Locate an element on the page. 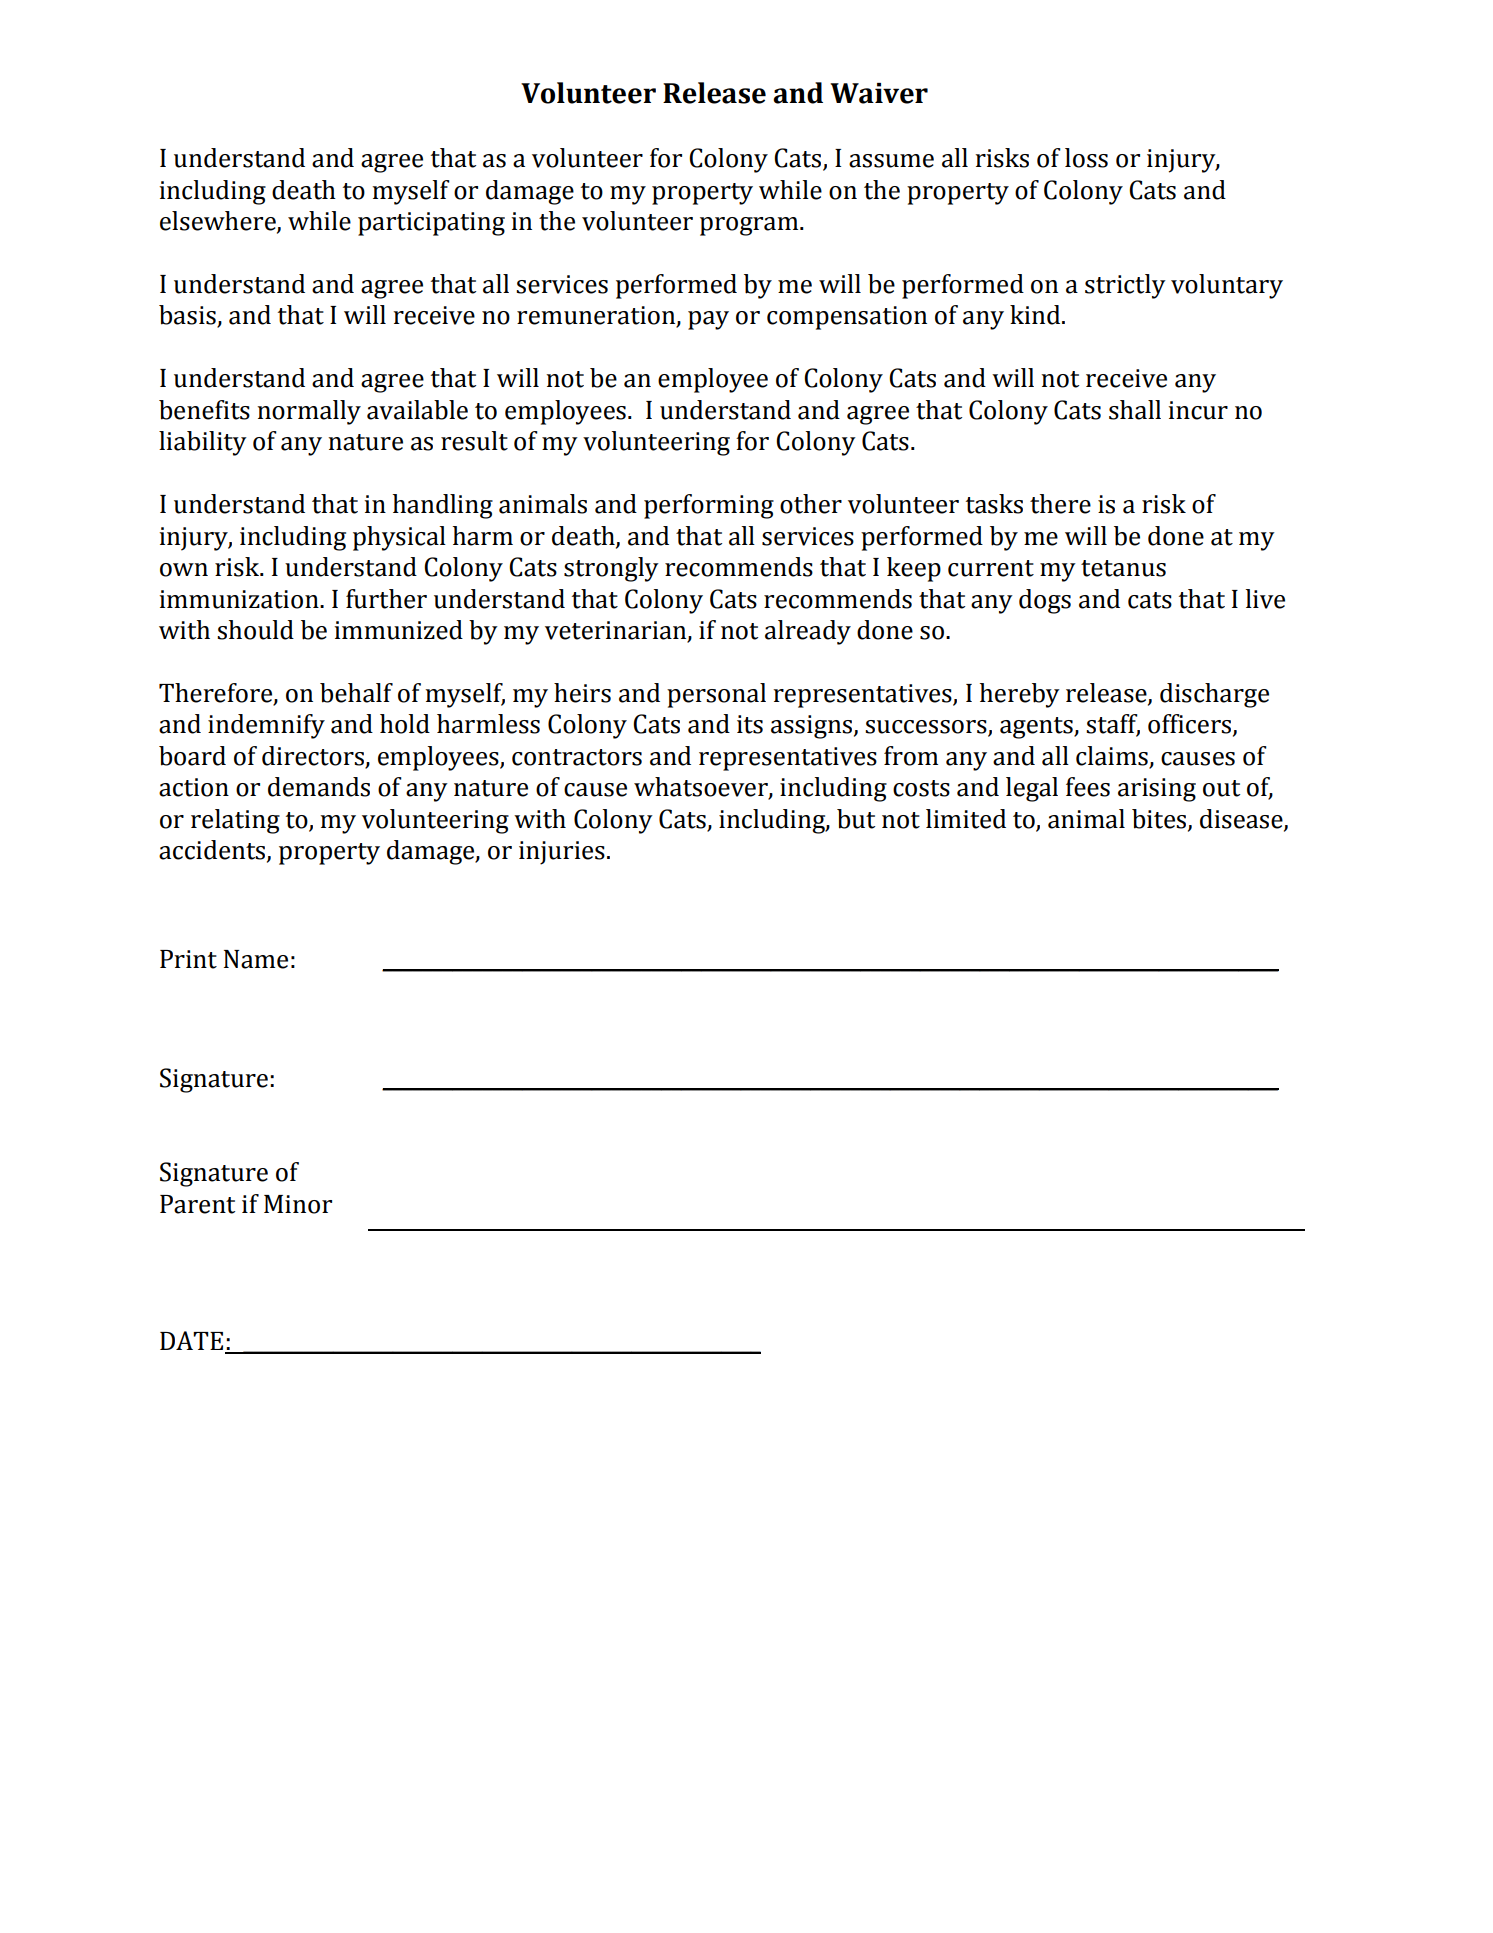  personal is located at coordinates (716, 695).
